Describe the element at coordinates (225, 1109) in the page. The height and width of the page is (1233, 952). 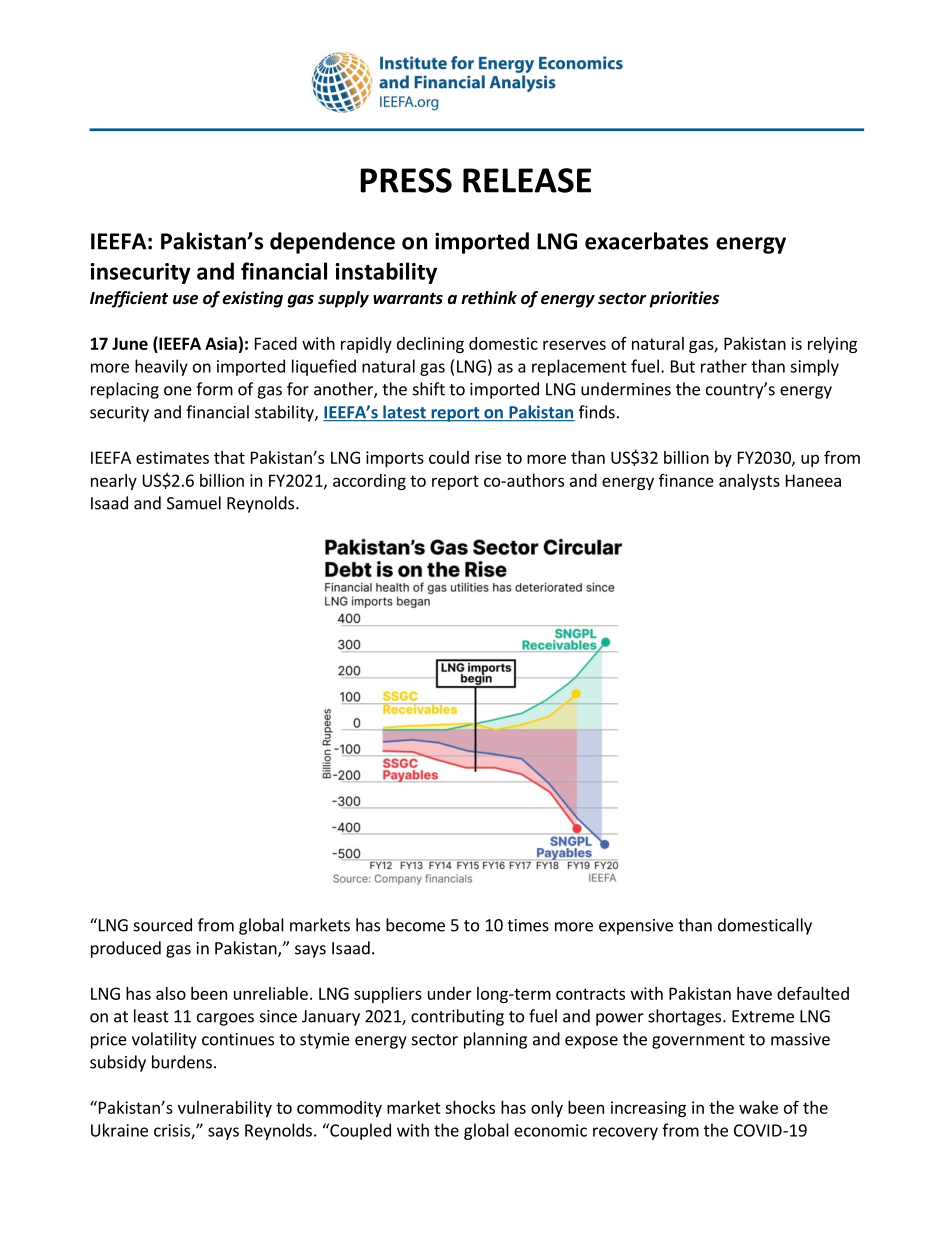
I see `vulnerability` at that location.
